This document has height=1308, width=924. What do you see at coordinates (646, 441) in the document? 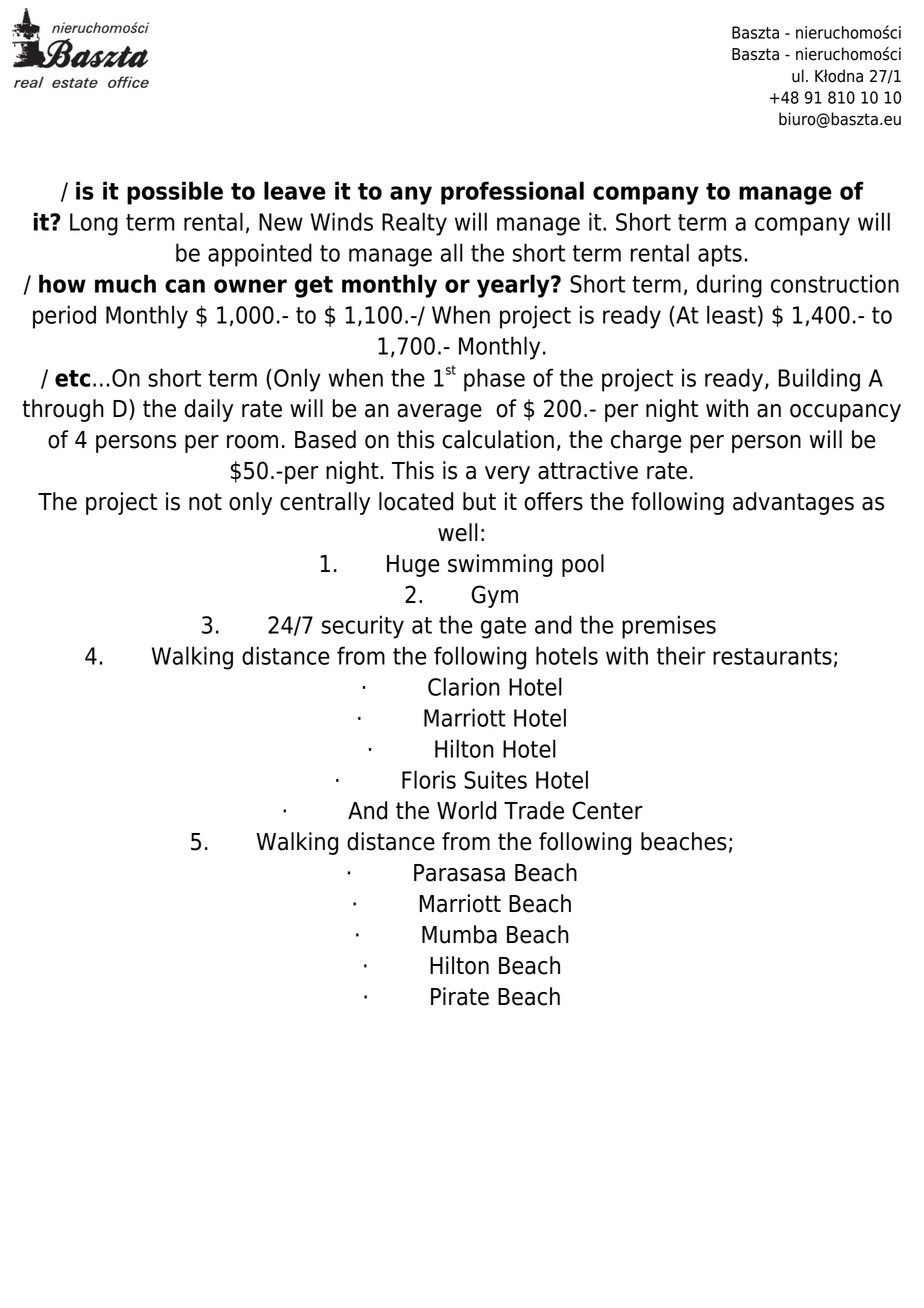
I see `charge` at bounding box center [646, 441].
